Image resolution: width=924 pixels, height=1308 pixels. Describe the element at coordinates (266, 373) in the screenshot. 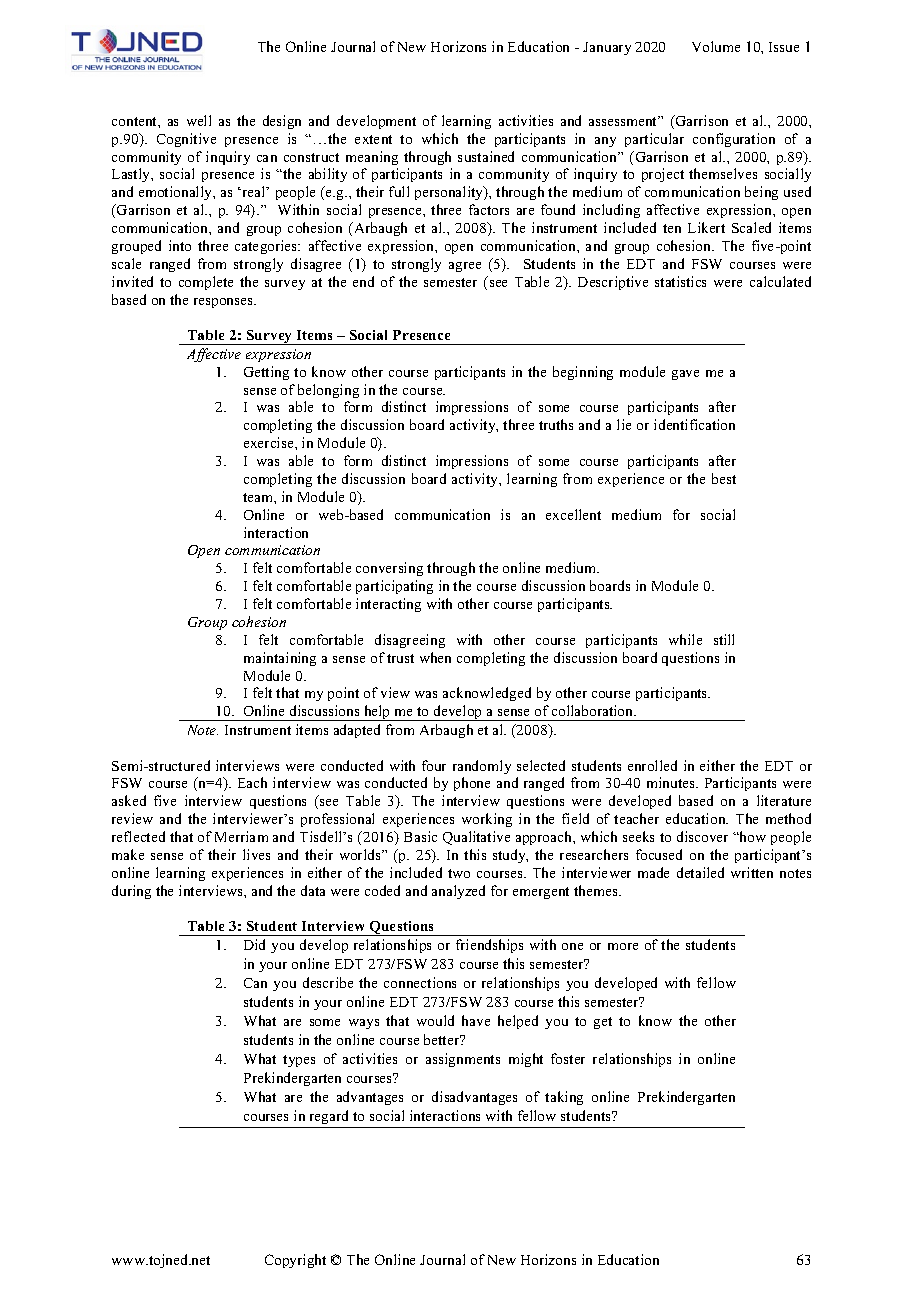

I see `Getting` at that location.
